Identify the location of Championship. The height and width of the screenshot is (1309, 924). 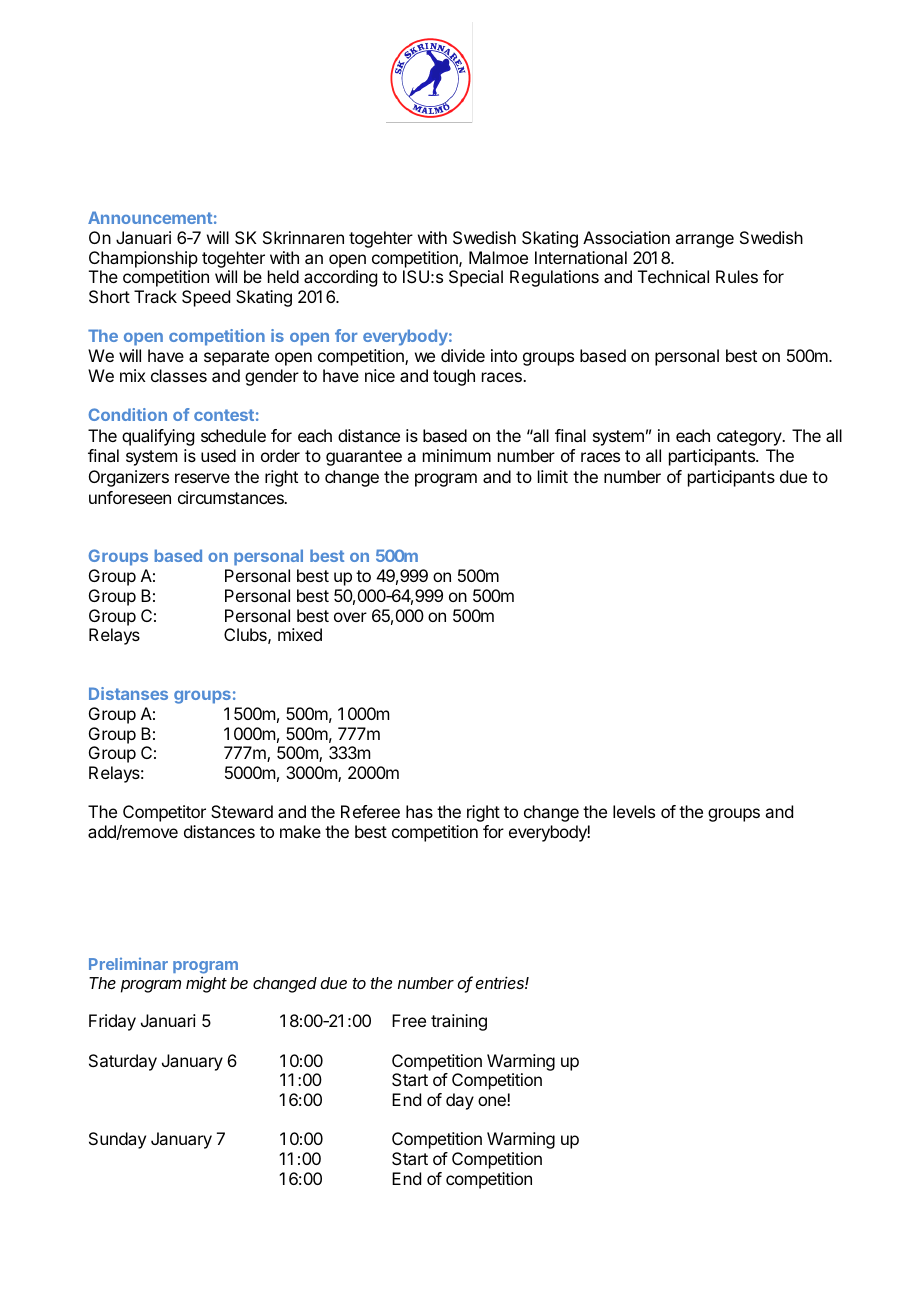
(143, 259).
